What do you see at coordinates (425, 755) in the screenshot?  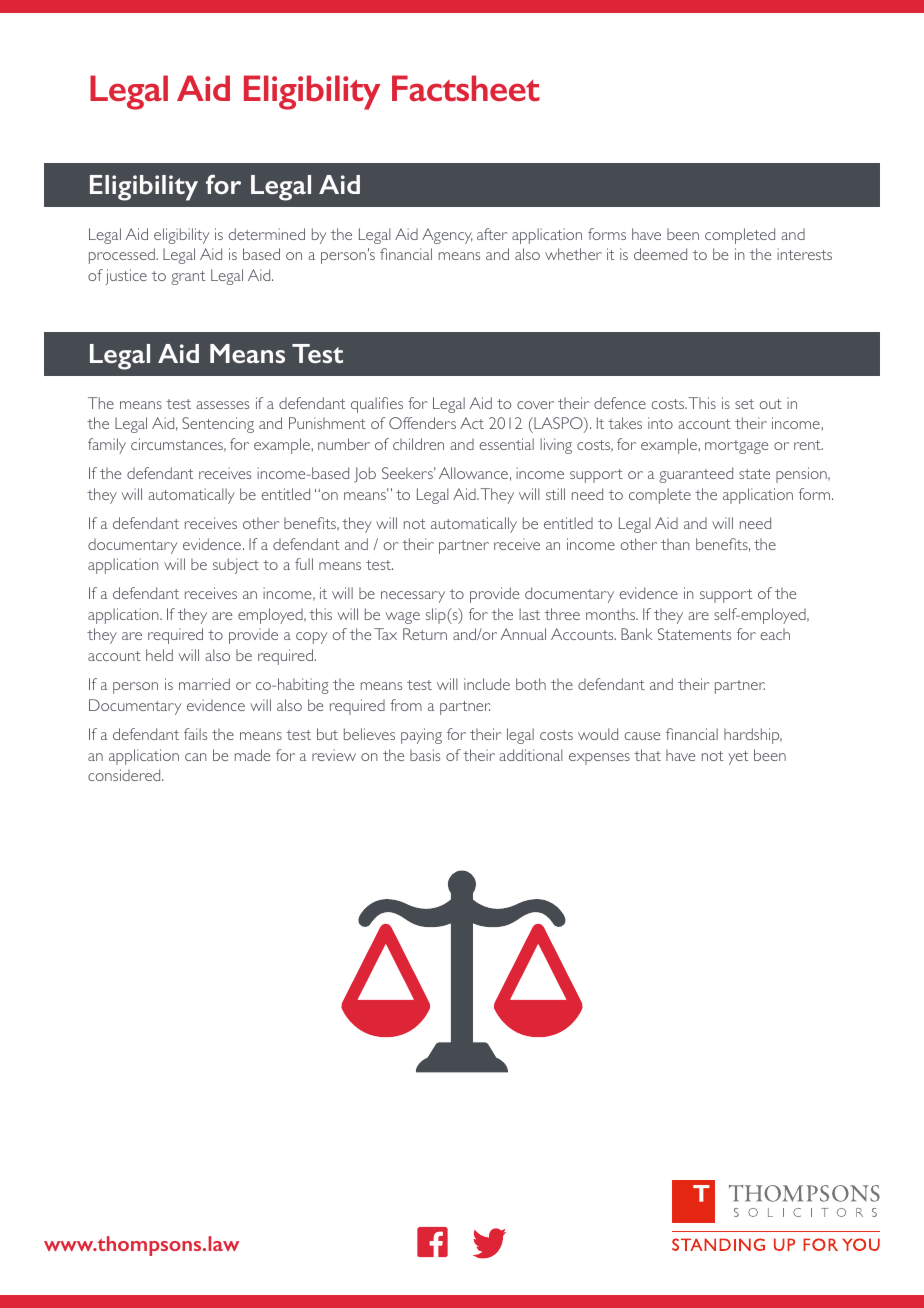 I see `basis` at bounding box center [425, 755].
